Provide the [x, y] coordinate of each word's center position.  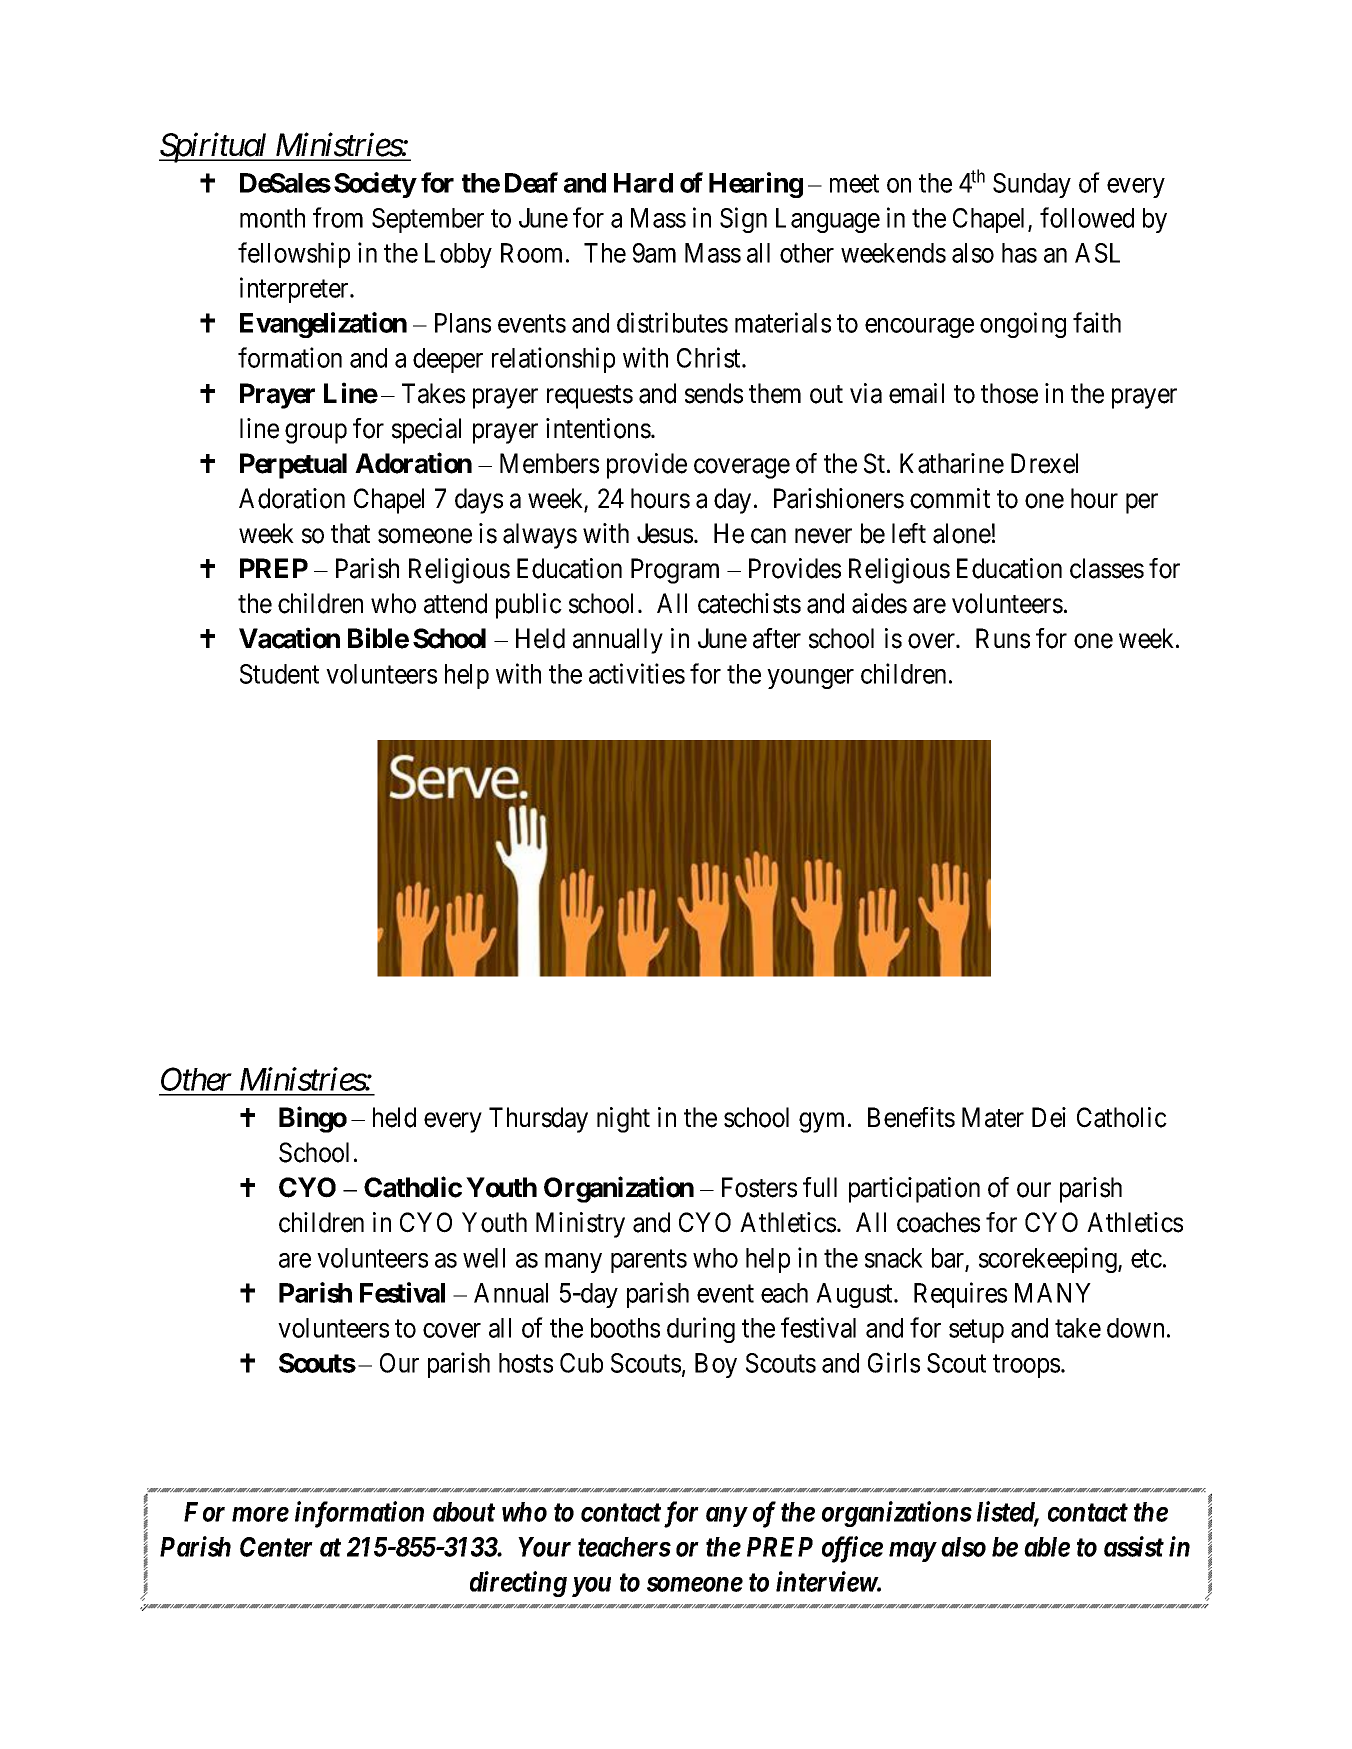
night [623, 1120]
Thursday [538, 1120]
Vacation [289, 638]
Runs [1003, 638]
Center [276, 1547]
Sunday [1032, 185]
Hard [643, 183]
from [338, 217]
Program [675, 571]
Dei [1049, 1117]
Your [544, 1547]
